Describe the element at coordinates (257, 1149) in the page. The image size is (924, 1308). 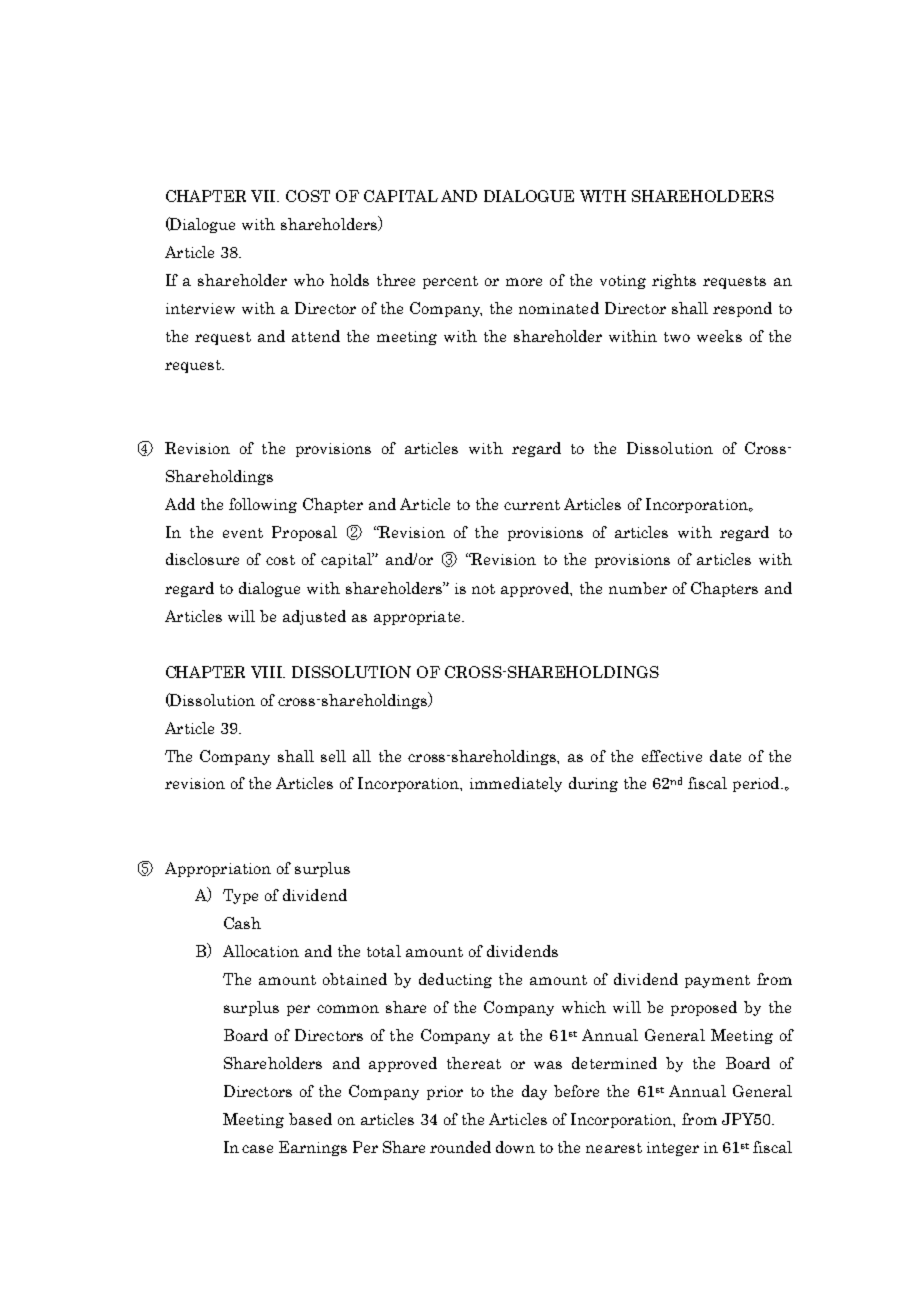
I see `case` at that location.
